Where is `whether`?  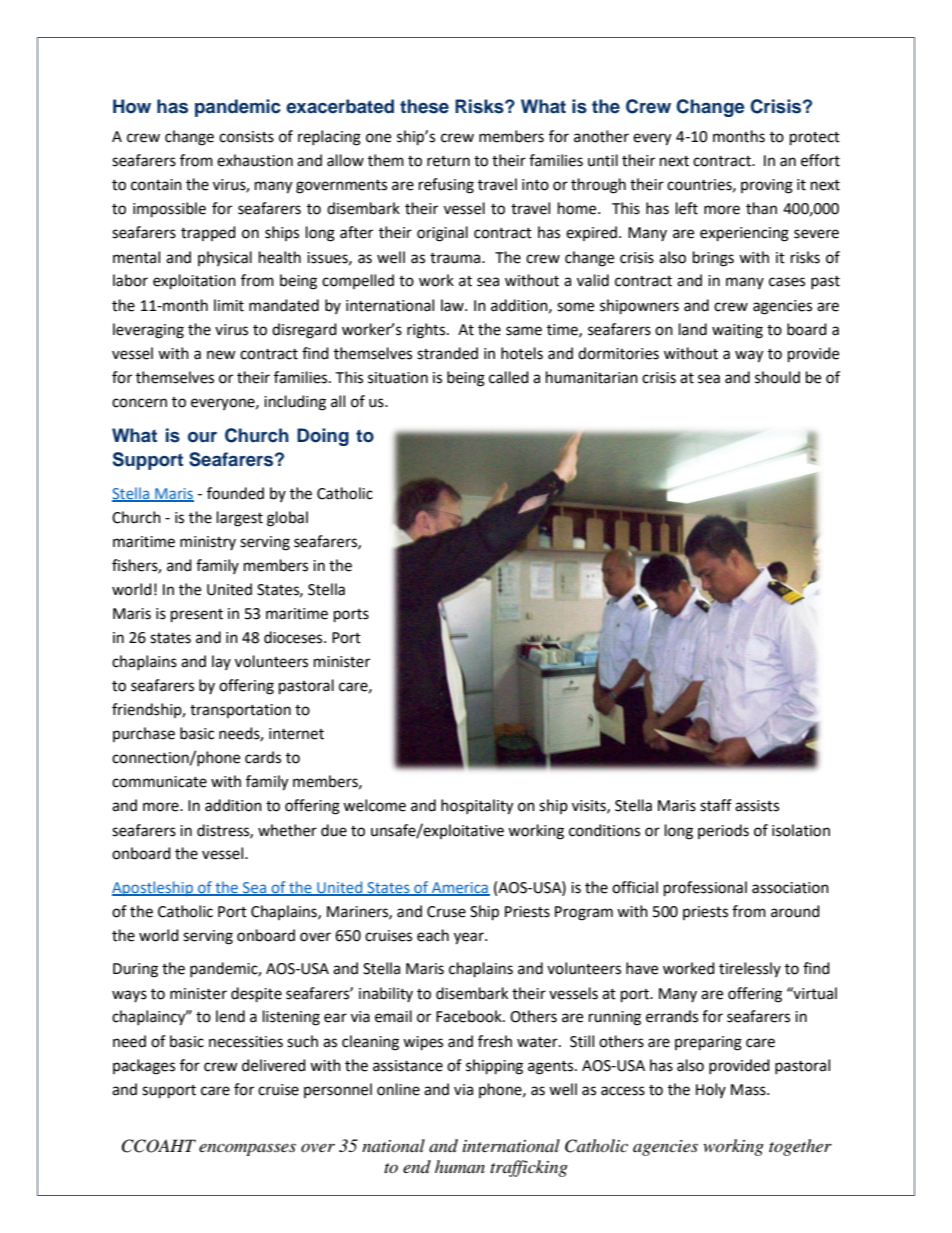
whether is located at coordinates (287, 830).
